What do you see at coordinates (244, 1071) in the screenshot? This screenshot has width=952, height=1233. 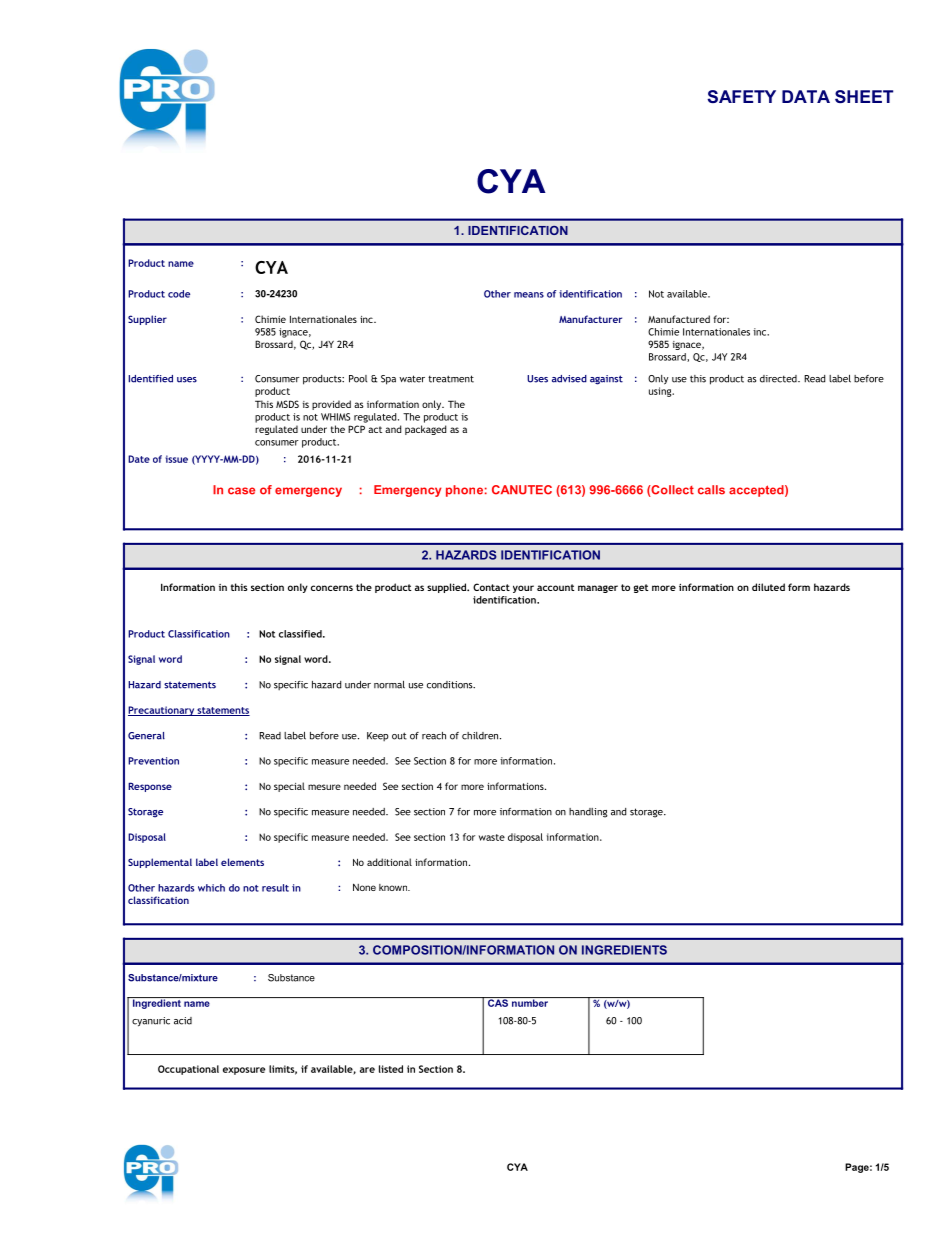 I see `exposure` at bounding box center [244, 1071].
